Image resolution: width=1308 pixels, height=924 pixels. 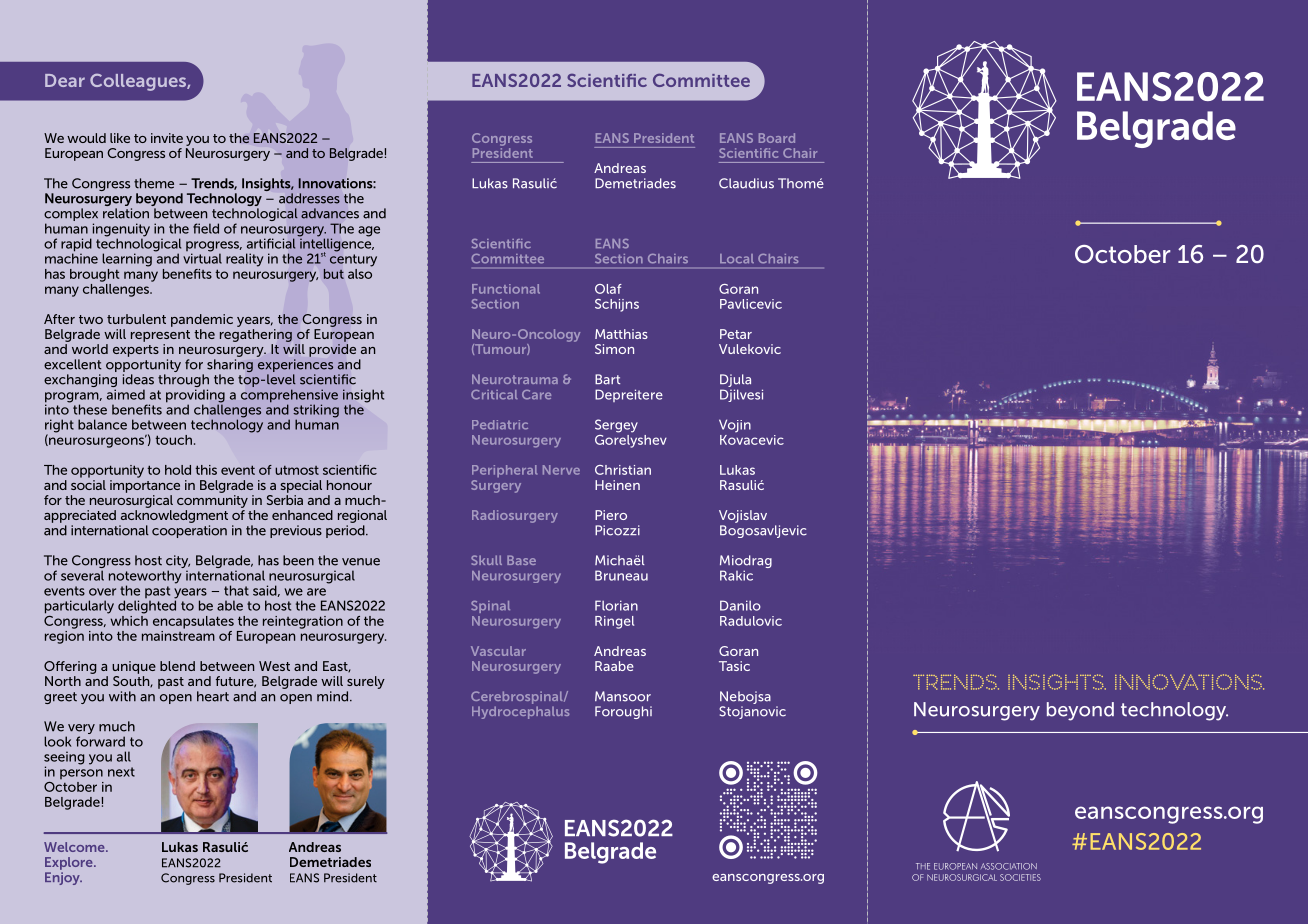 What do you see at coordinates (167, 138) in the document?
I see `invite` at bounding box center [167, 138].
